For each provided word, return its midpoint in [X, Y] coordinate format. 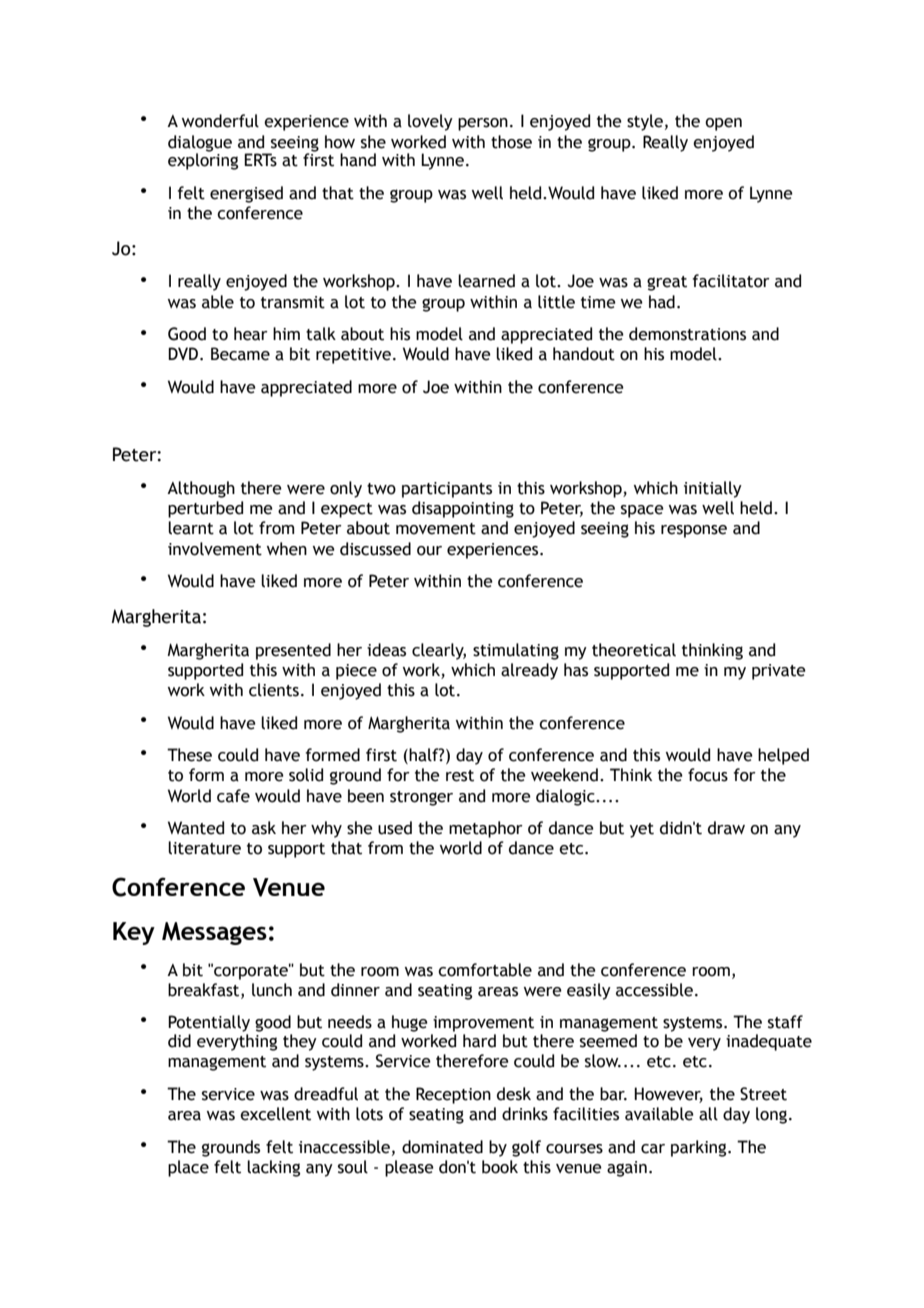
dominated [442, 1147]
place [188, 1168]
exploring [203, 160]
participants [447, 490]
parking [700, 1148]
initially [713, 489]
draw [726, 828]
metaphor [486, 829]
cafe [233, 796]
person [483, 124]
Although [201, 489]
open [723, 124]
